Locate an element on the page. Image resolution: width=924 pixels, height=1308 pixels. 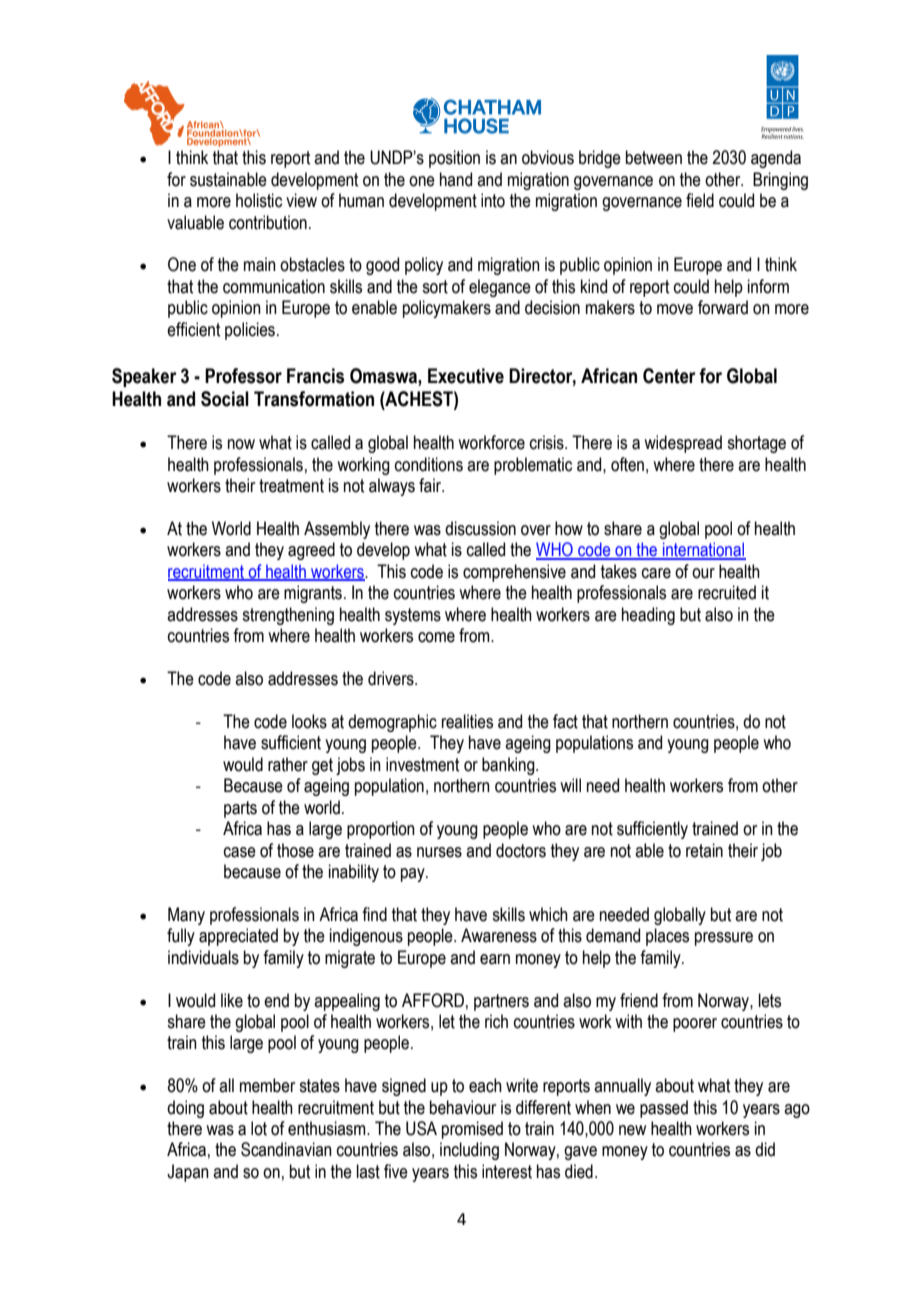
conditions is located at coordinates (429, 464).
